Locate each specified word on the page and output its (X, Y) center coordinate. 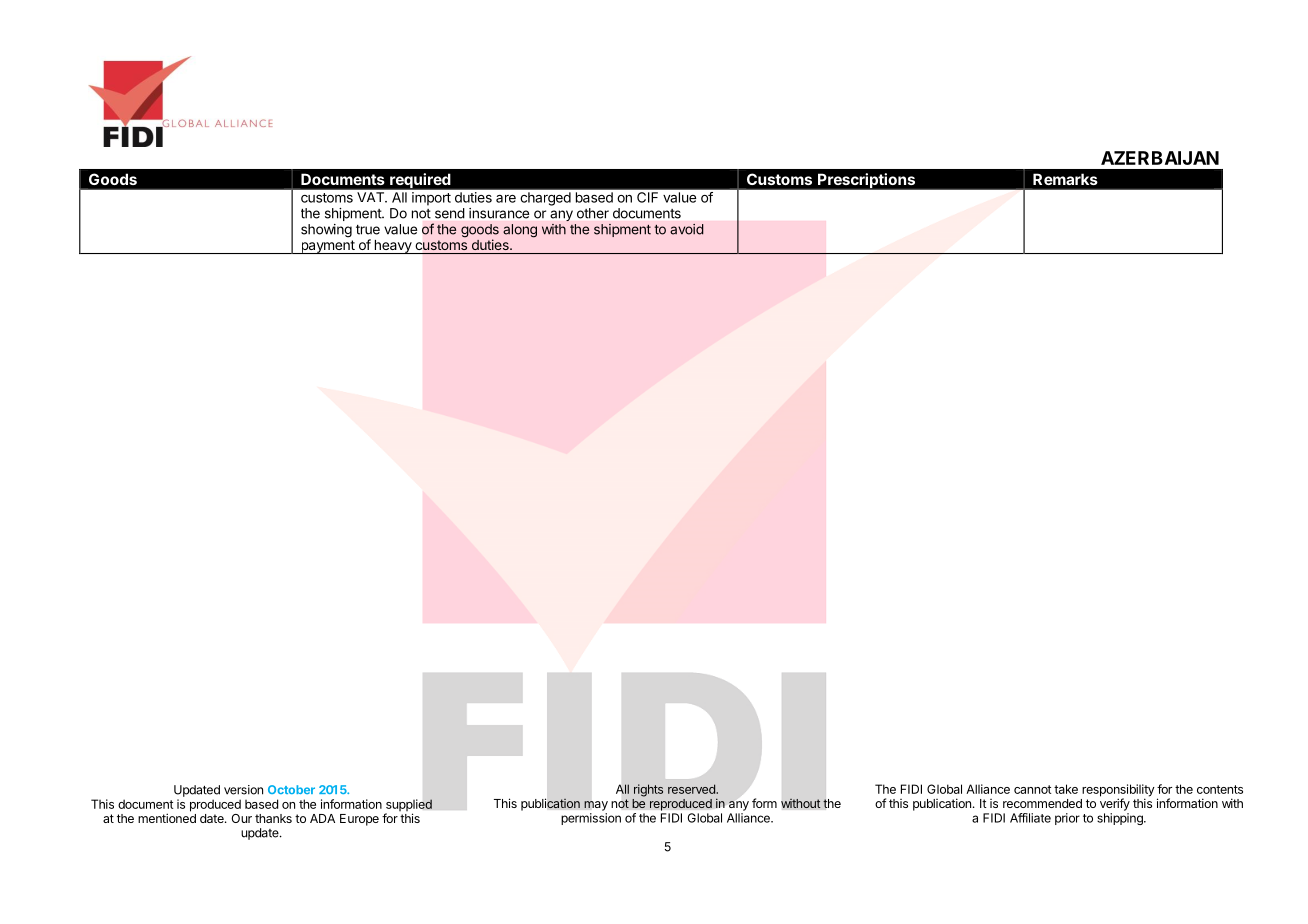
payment (327, 247)
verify (1115, 804)
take (1066, 789)
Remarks (1065, 179)
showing (326, 231)
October (291, 789)
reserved (692, 789)
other (593, 213)
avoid (687, 229)
